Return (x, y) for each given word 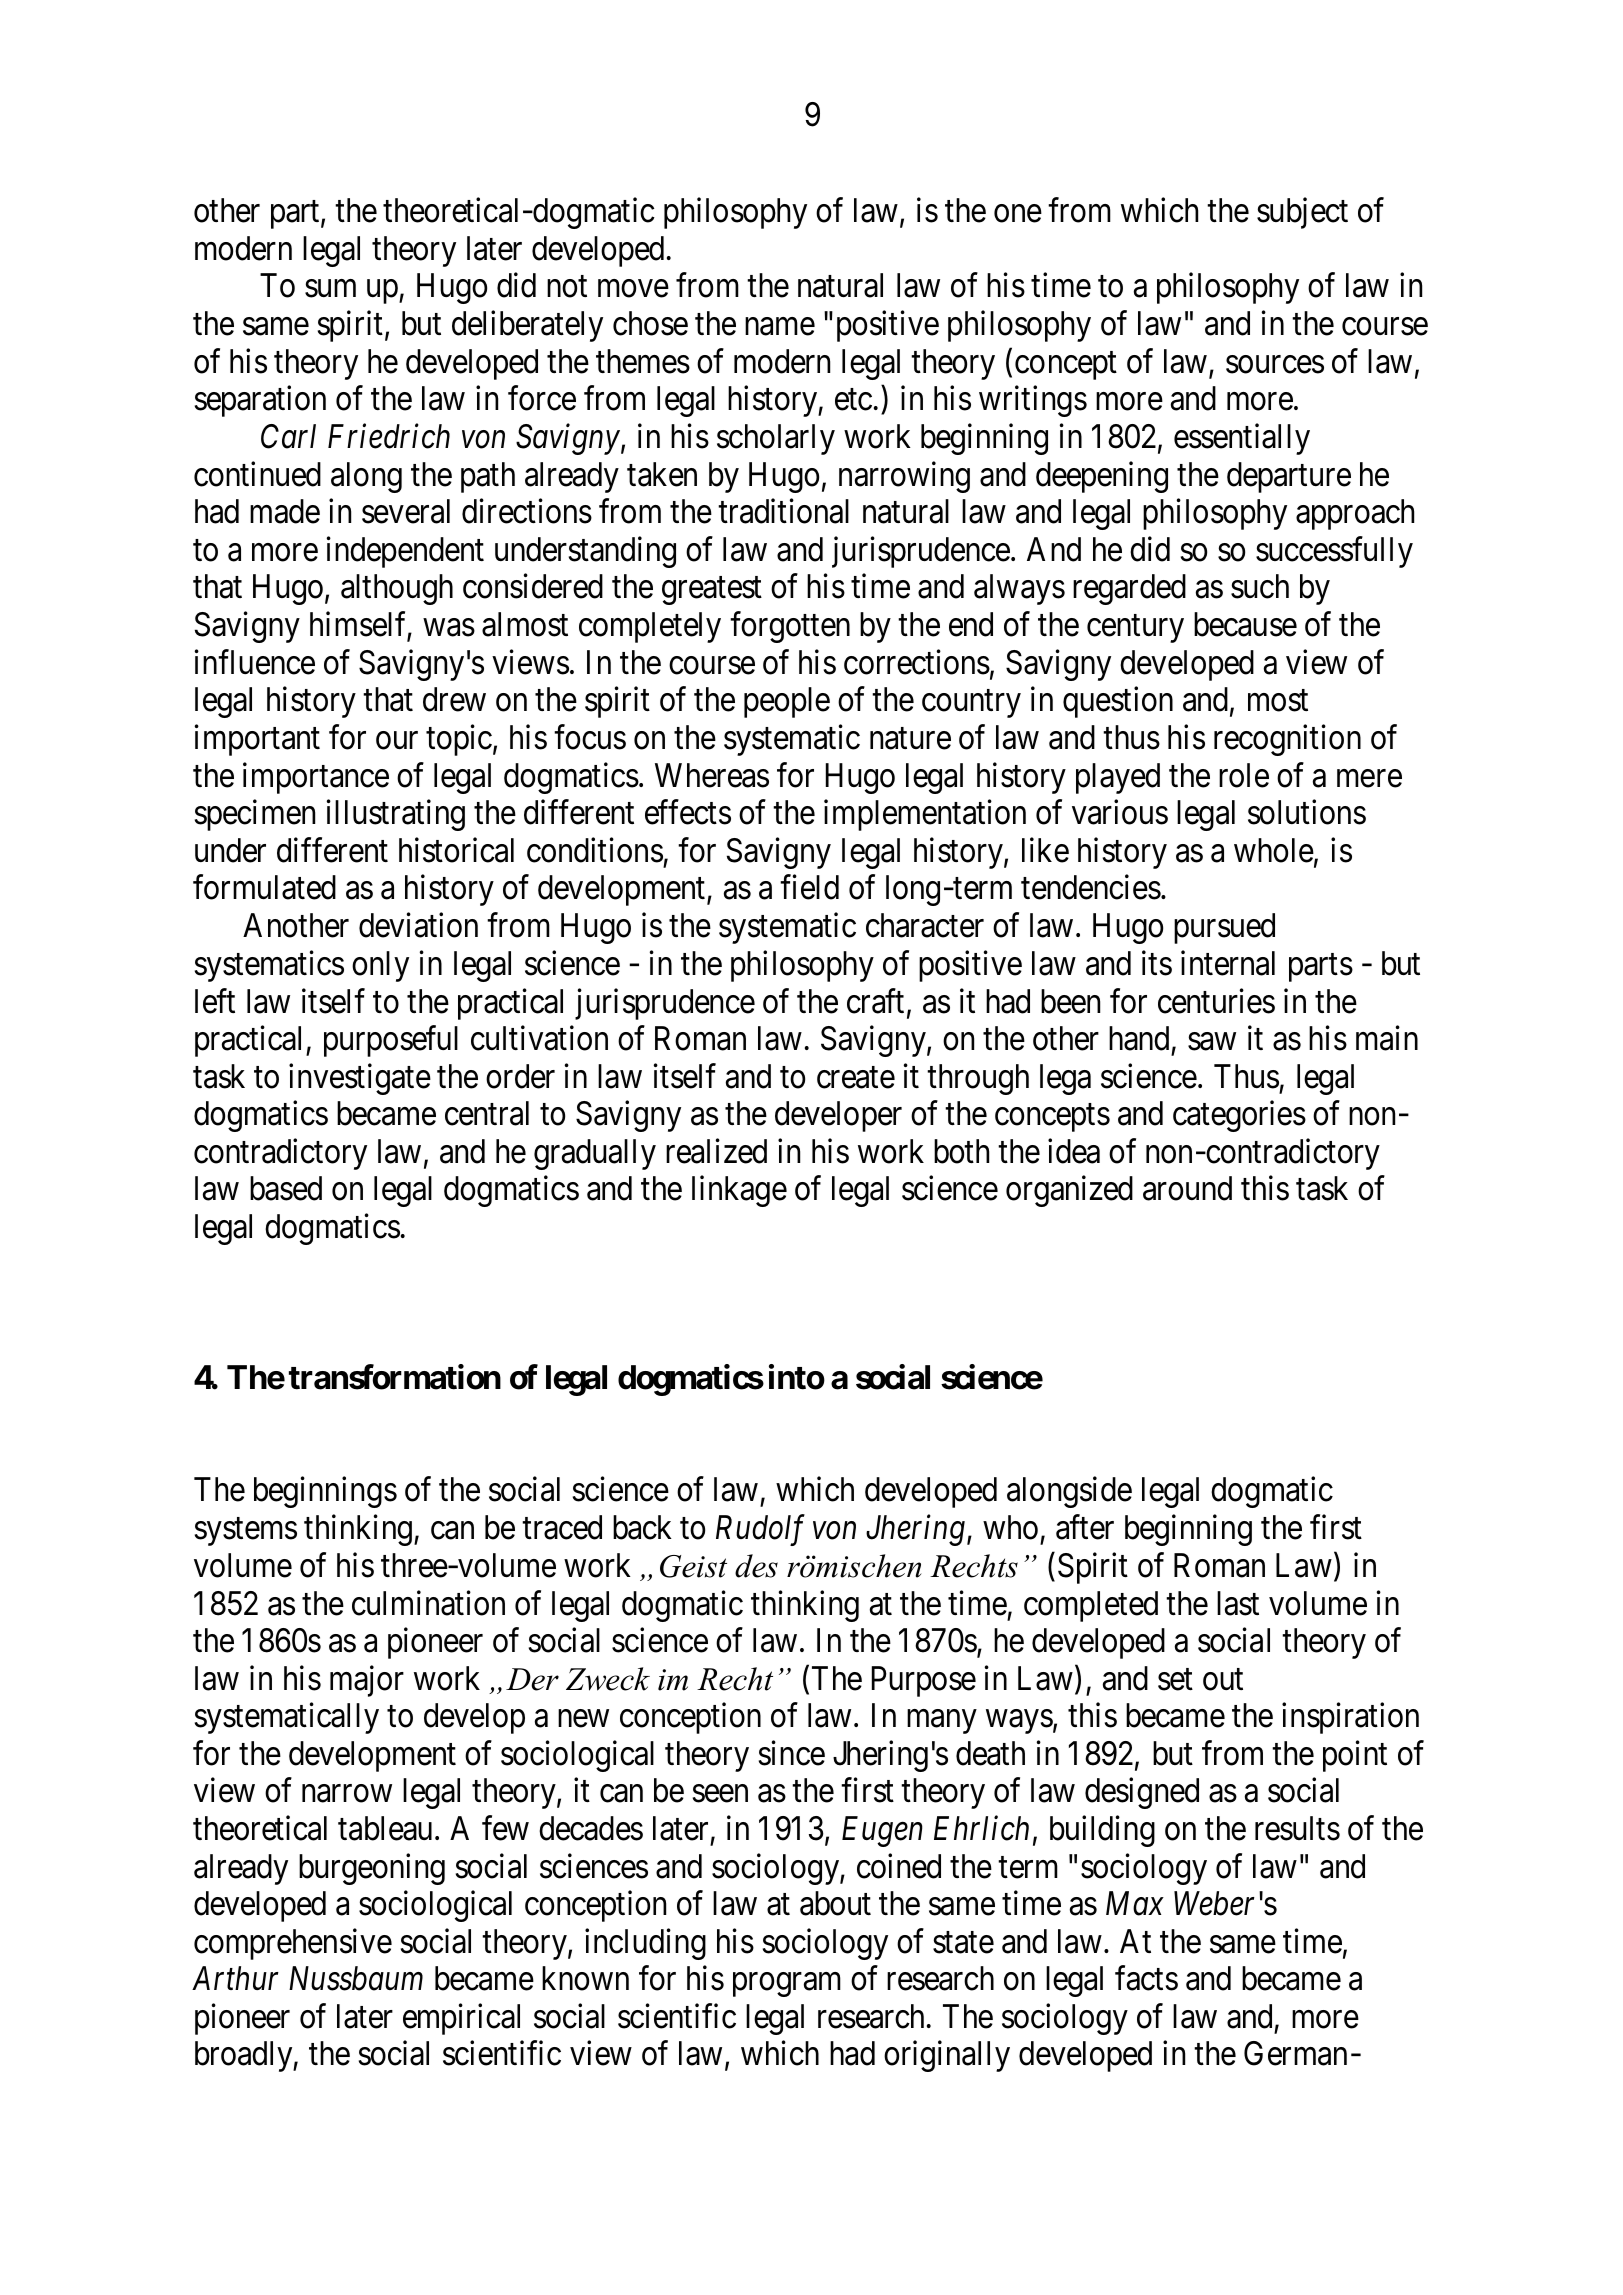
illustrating (396, 815)
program (787, 1985)
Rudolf (760, 1530)
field (809, 887)
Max (1135, 1904)
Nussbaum (356, 1978)
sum (330, 289)
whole (1274, 850)
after (1085, 1527)
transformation (395, 1377)
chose (650, 323)
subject (1302, 213)
